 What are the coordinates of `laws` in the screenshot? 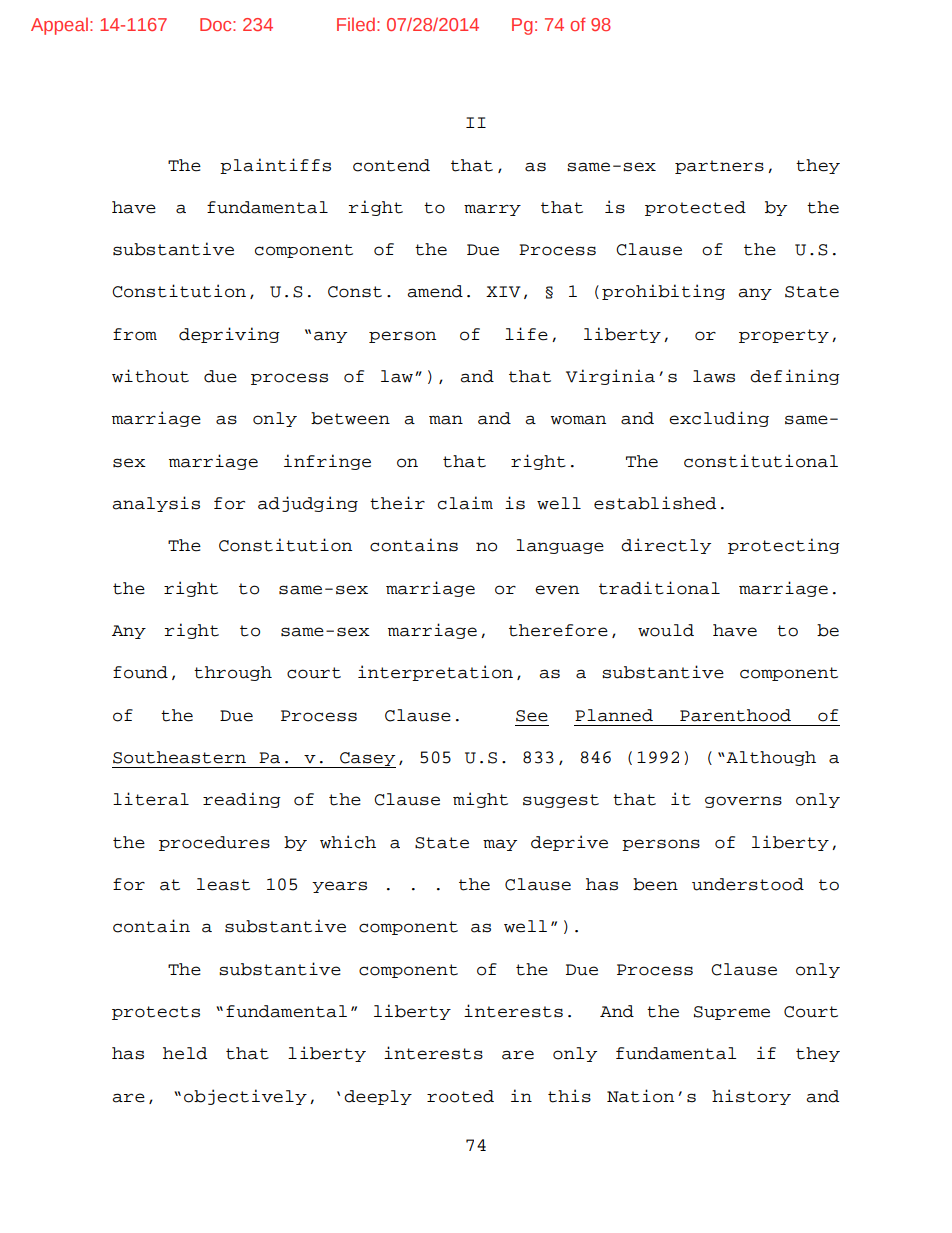 It's located at (714, 376).
